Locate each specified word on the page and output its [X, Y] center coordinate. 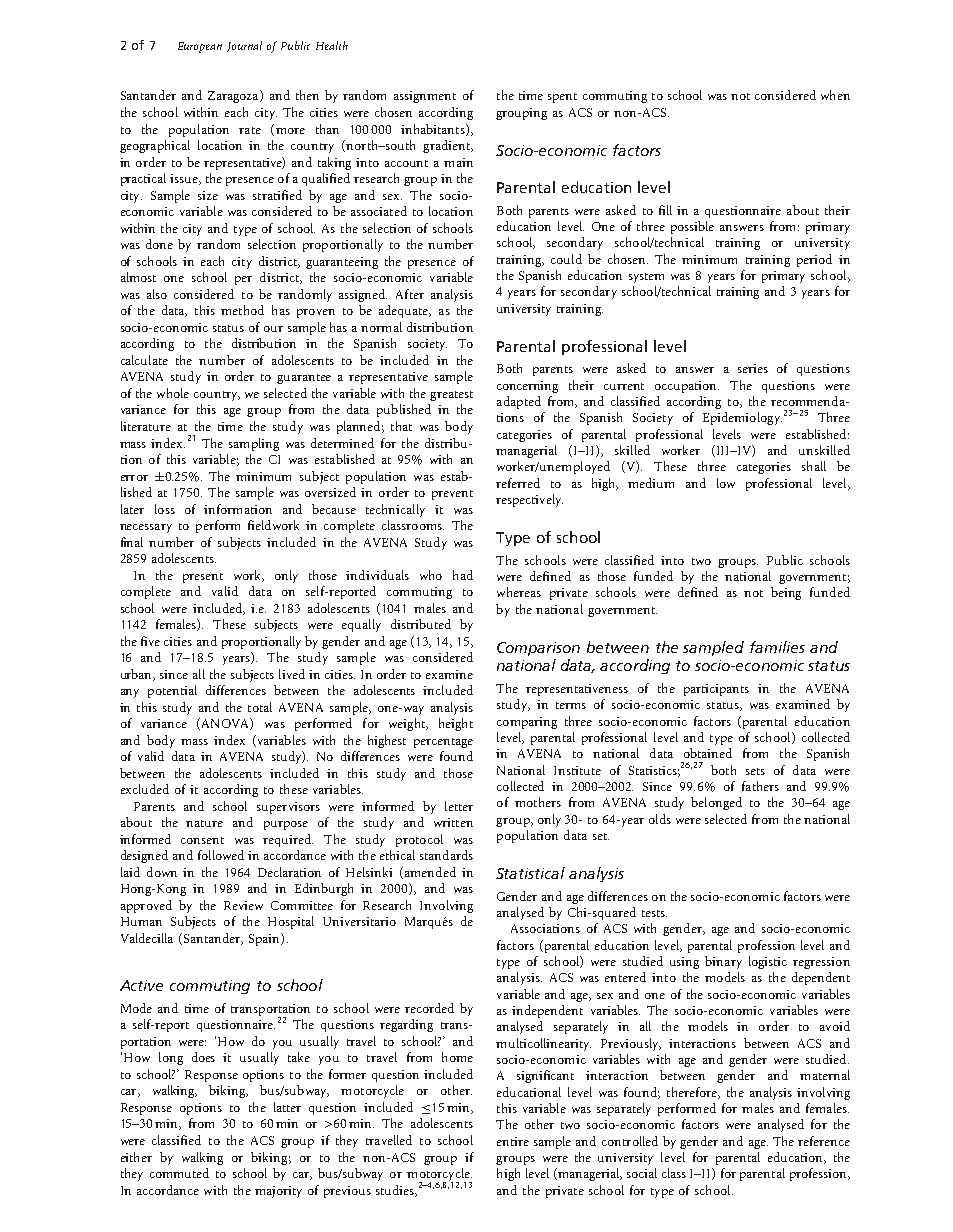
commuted [179, 1173]
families [777, 647]
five [150, 641]
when [835, 95]
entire [513, 1141]
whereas [519, 592]
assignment [425, 97]
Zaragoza [234, 96]
